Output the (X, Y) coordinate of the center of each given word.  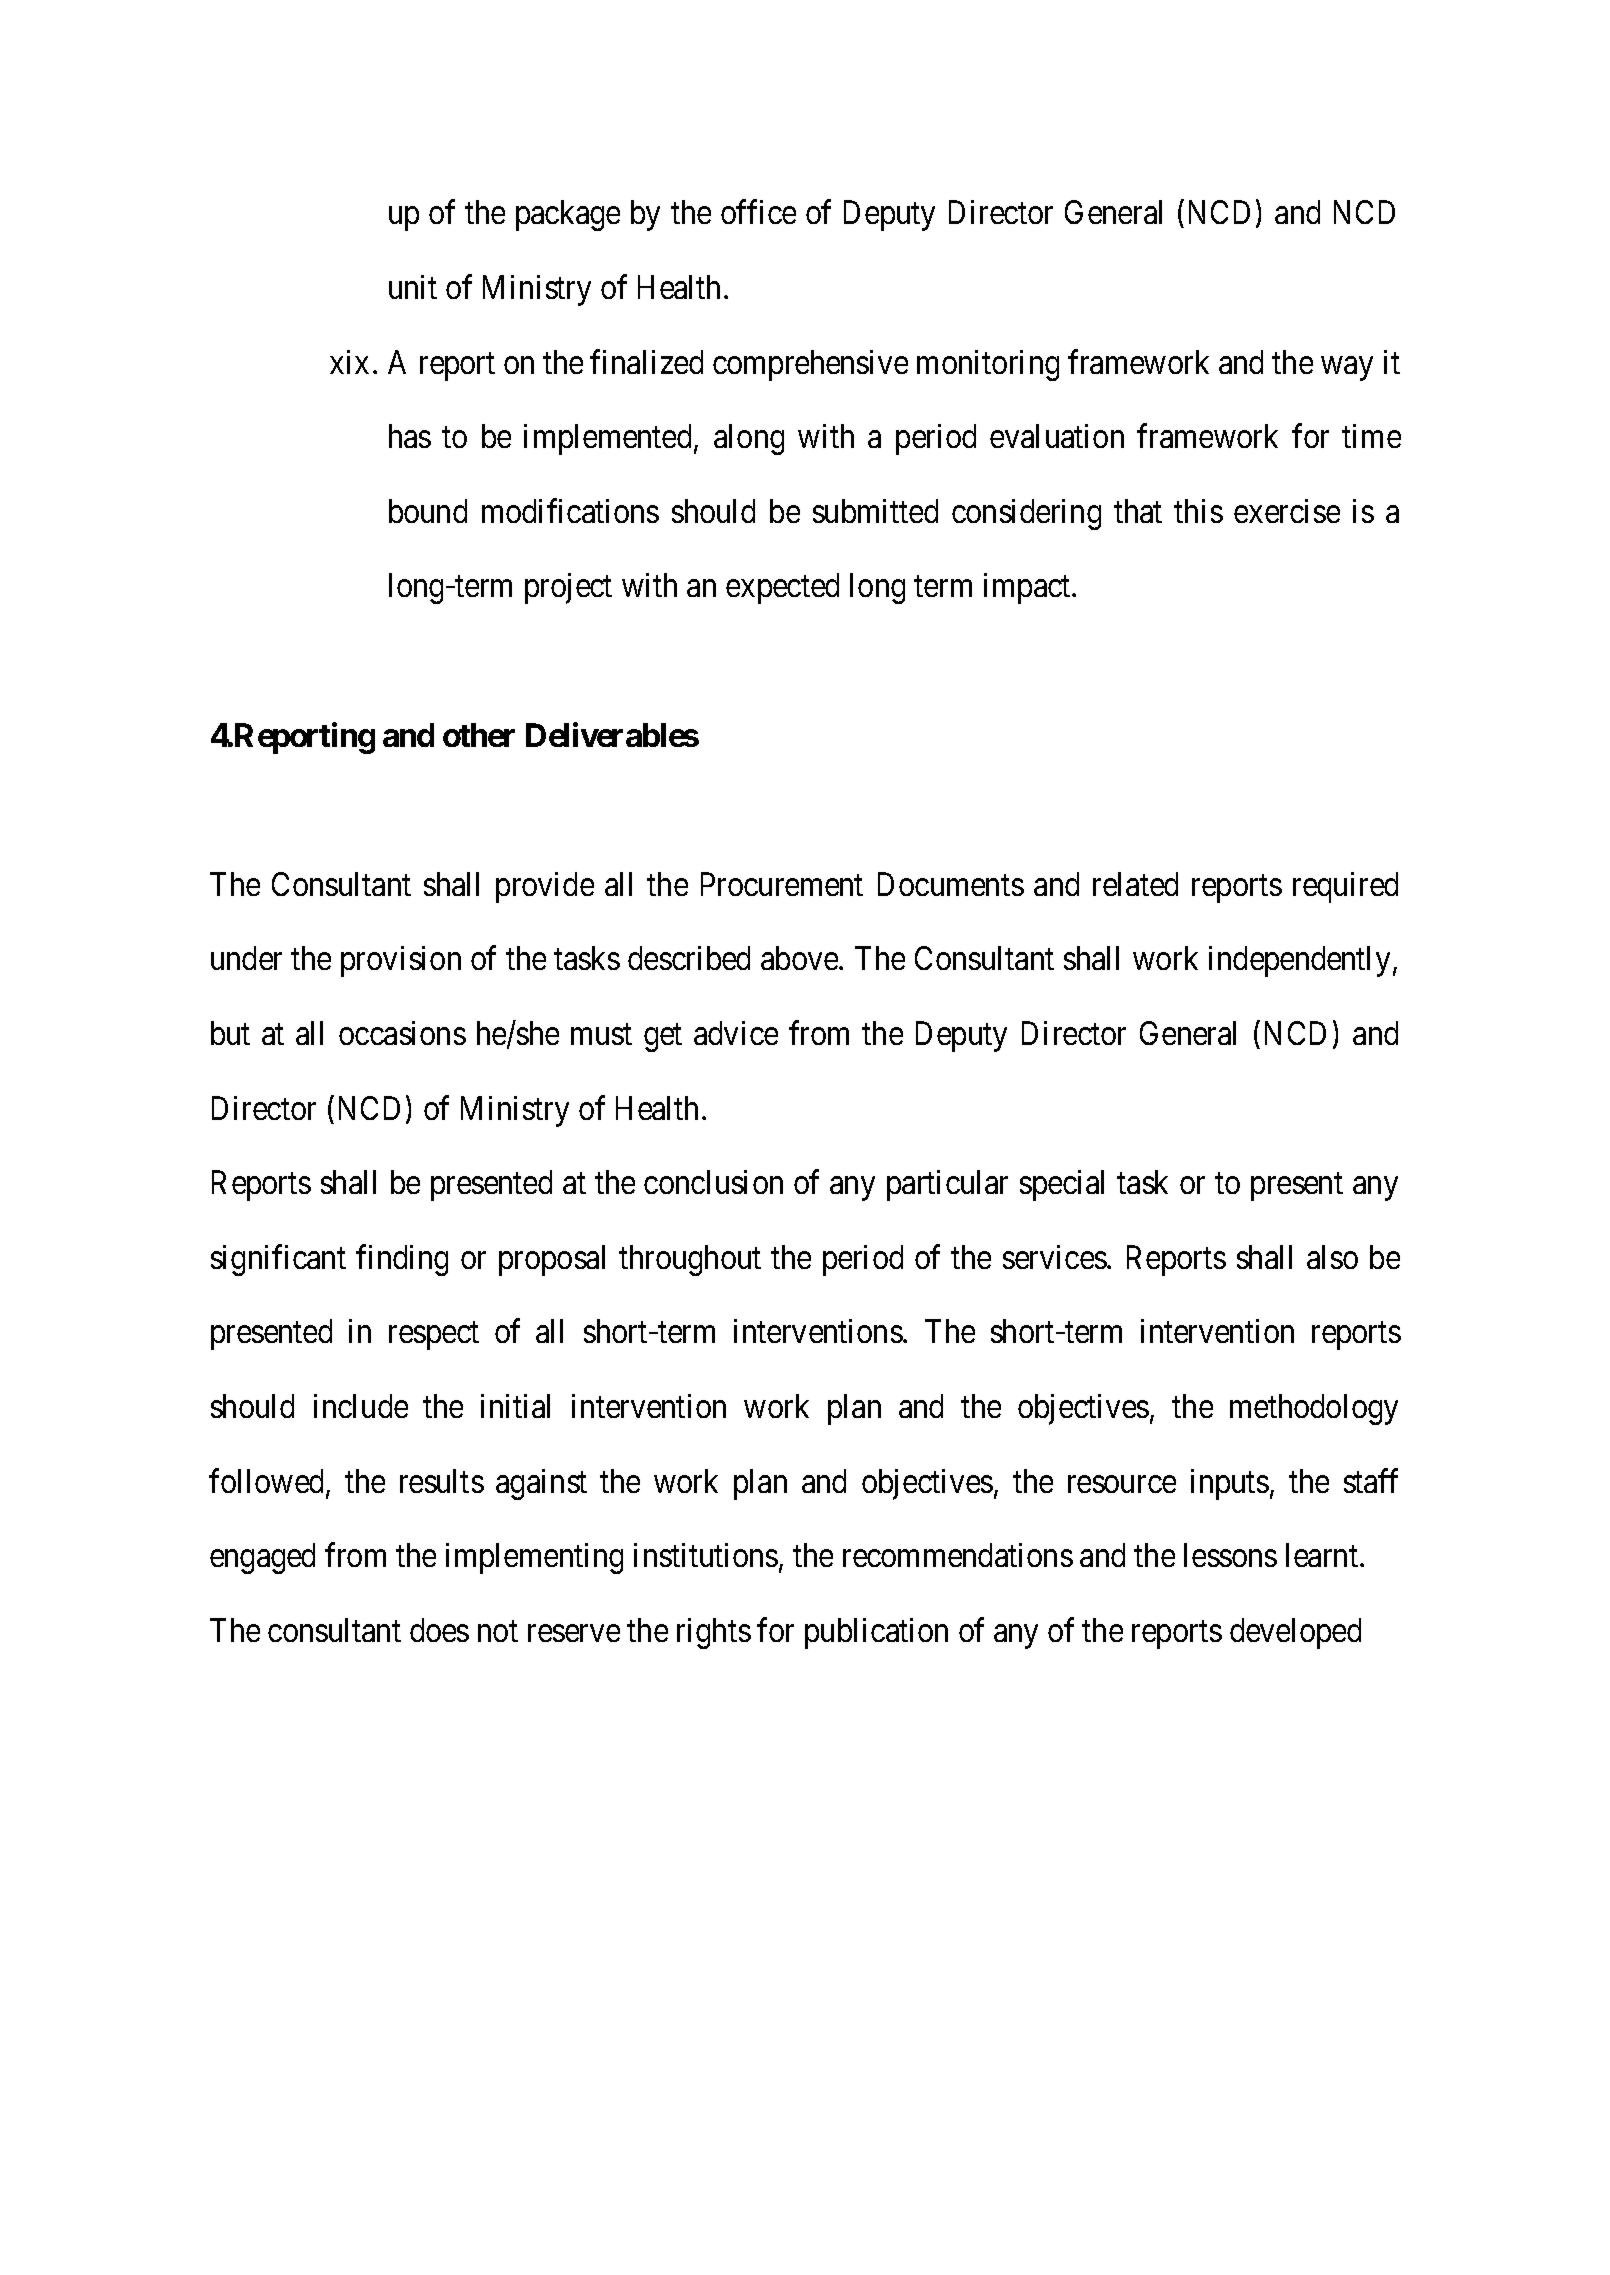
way (1347, 369)
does (439, 1630)
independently (1299, 961)
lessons (1230, 1555)
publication (876, 1633)
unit (413, 287)
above (800, 958)
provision (401, 961)
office (758, 212)
